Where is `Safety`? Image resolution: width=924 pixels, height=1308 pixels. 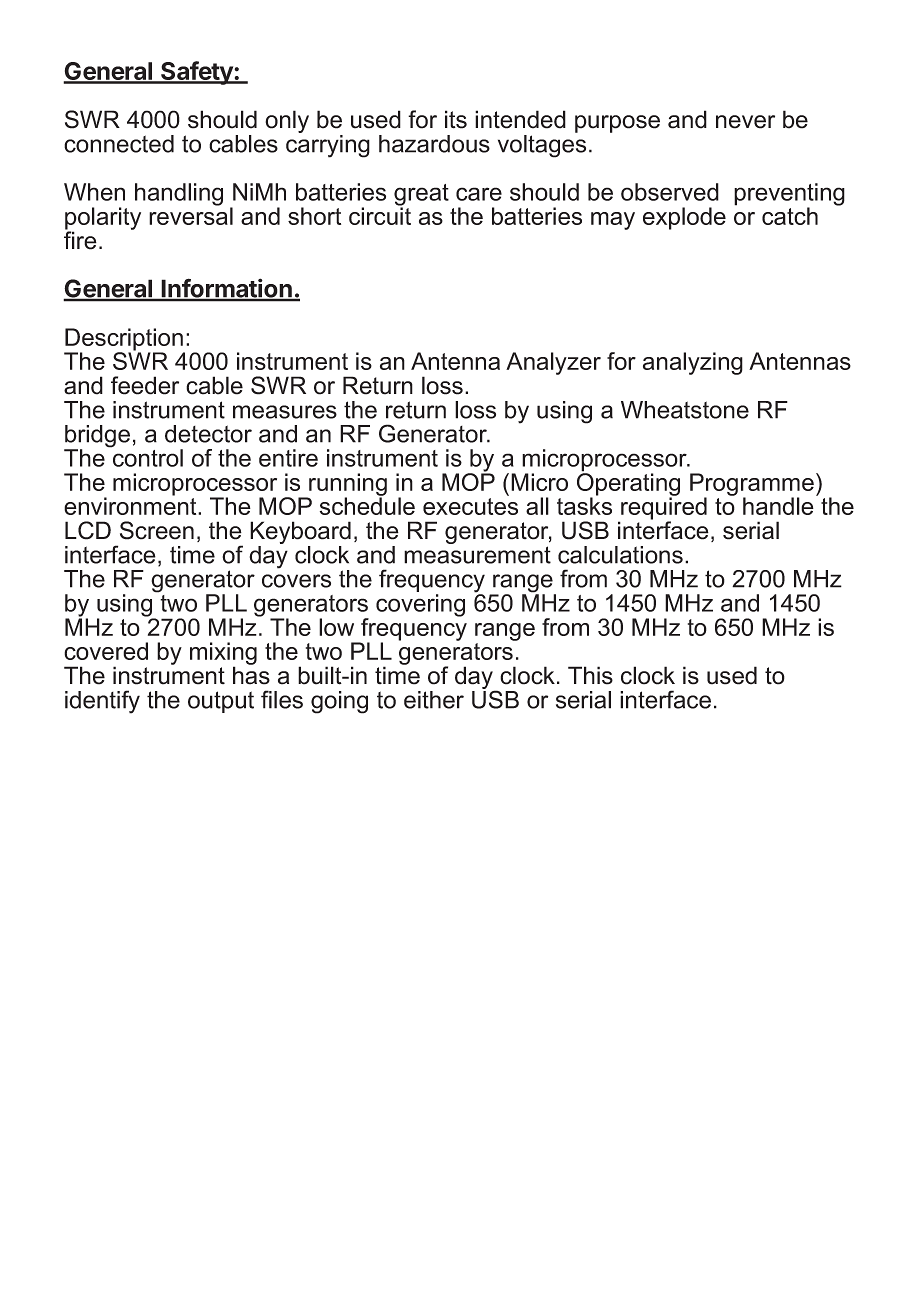 Safety is located at coordinates (197, 73).
